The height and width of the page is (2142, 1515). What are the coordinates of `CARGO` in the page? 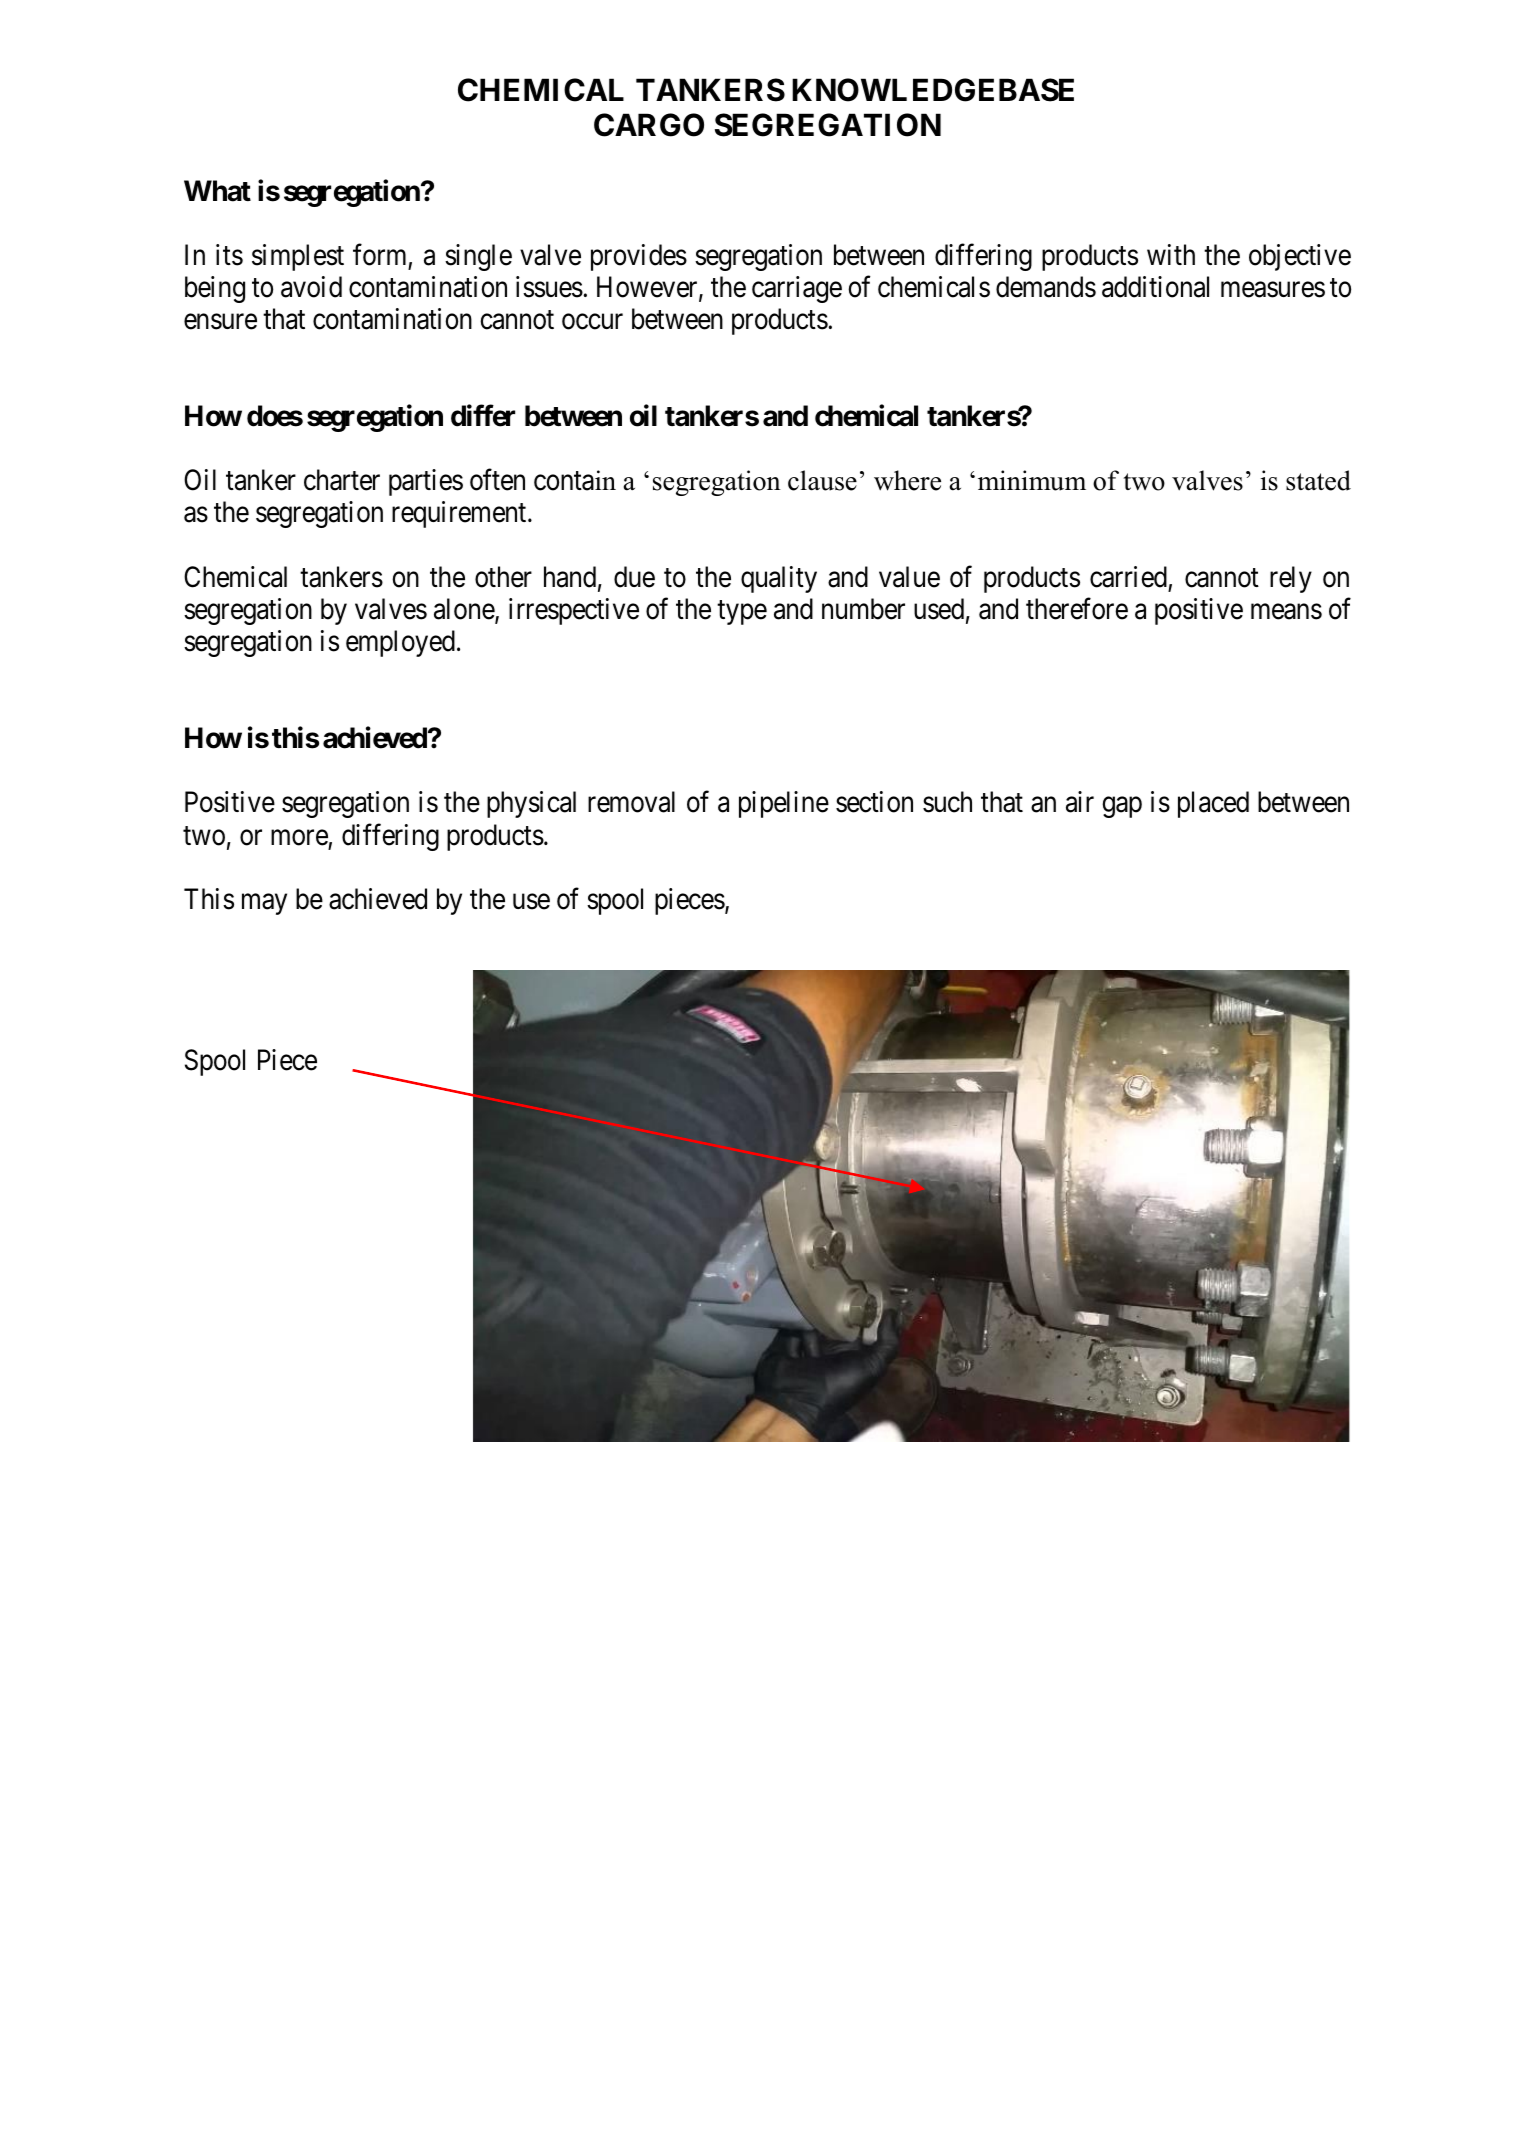 It's located at (649, 125).
